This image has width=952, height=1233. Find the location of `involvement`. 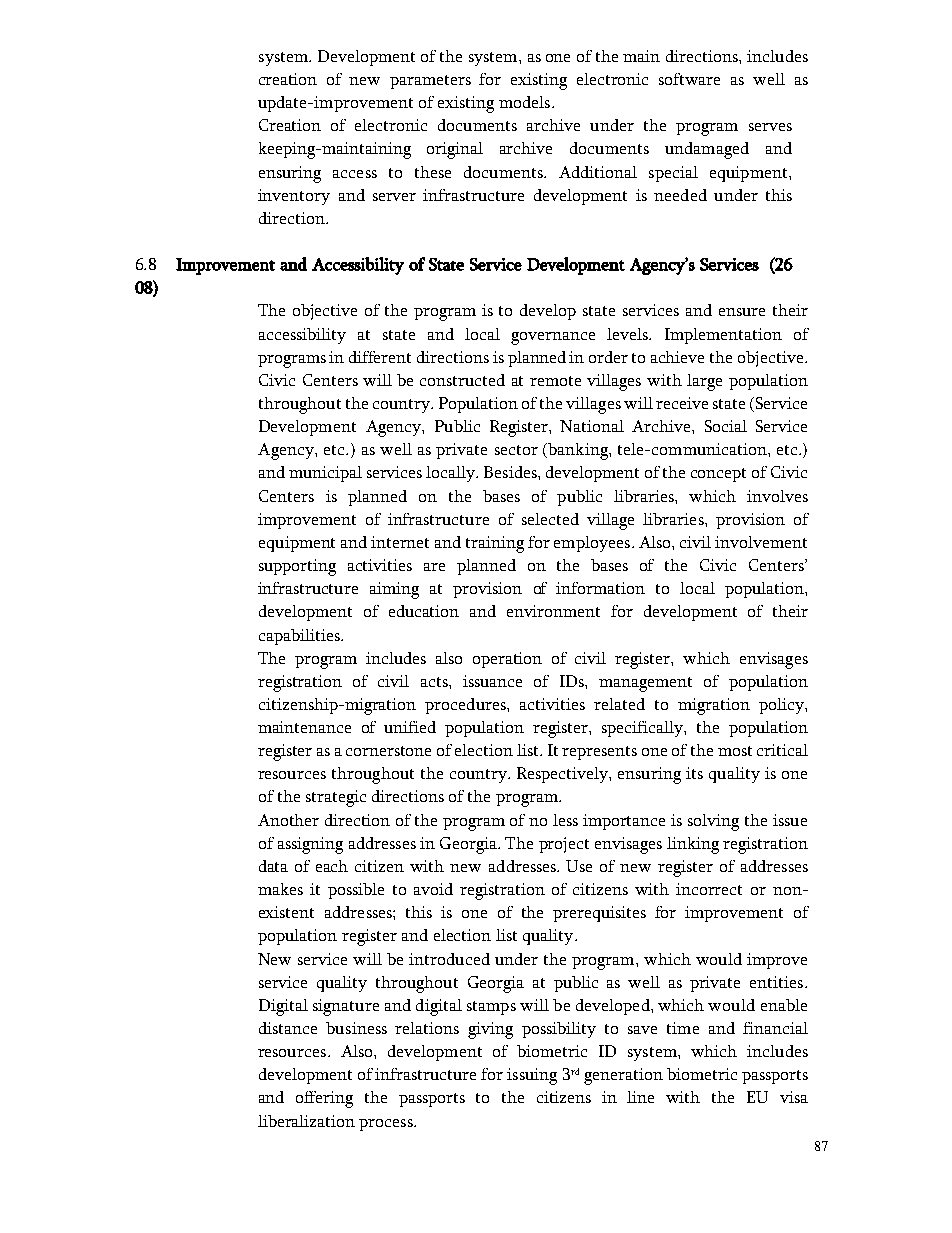

involvement is located at coordinates (761, 542).
